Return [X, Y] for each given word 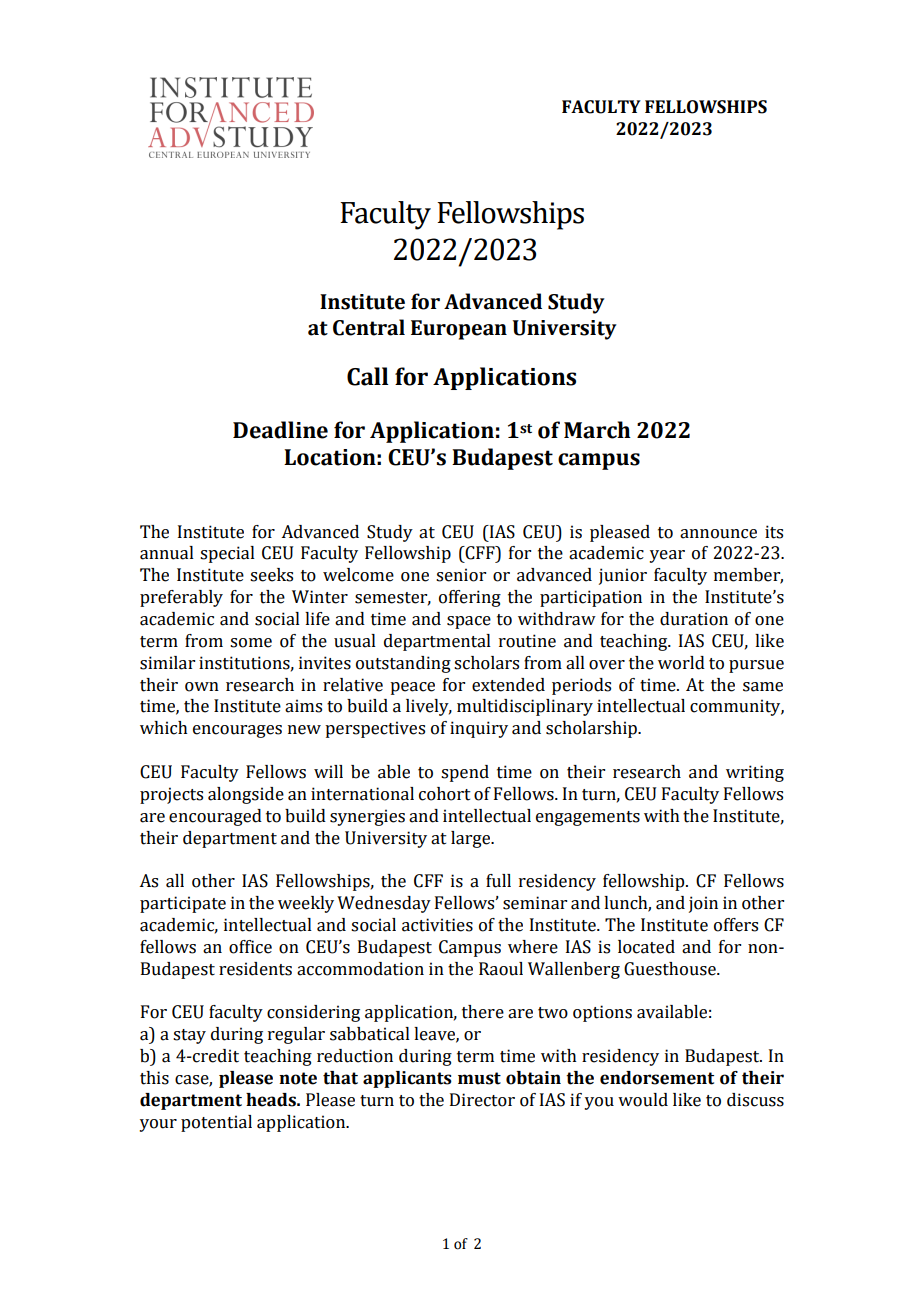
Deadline [280, 430]
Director [482, 1100]
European [459, 330]
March [597, 430]
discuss [755, 1100]
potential [216, 1123]
